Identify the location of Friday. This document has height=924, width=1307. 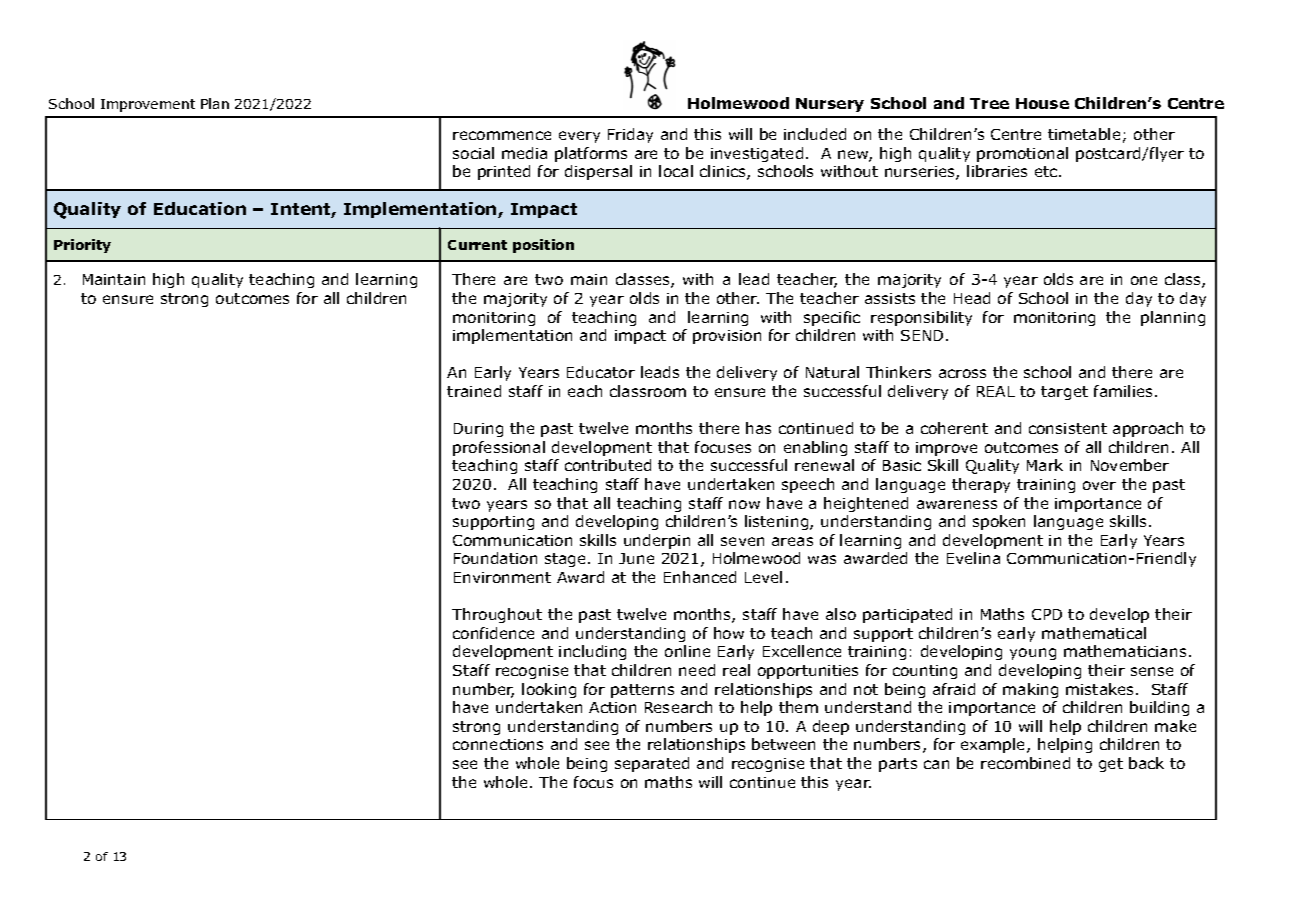
(630, 135).
